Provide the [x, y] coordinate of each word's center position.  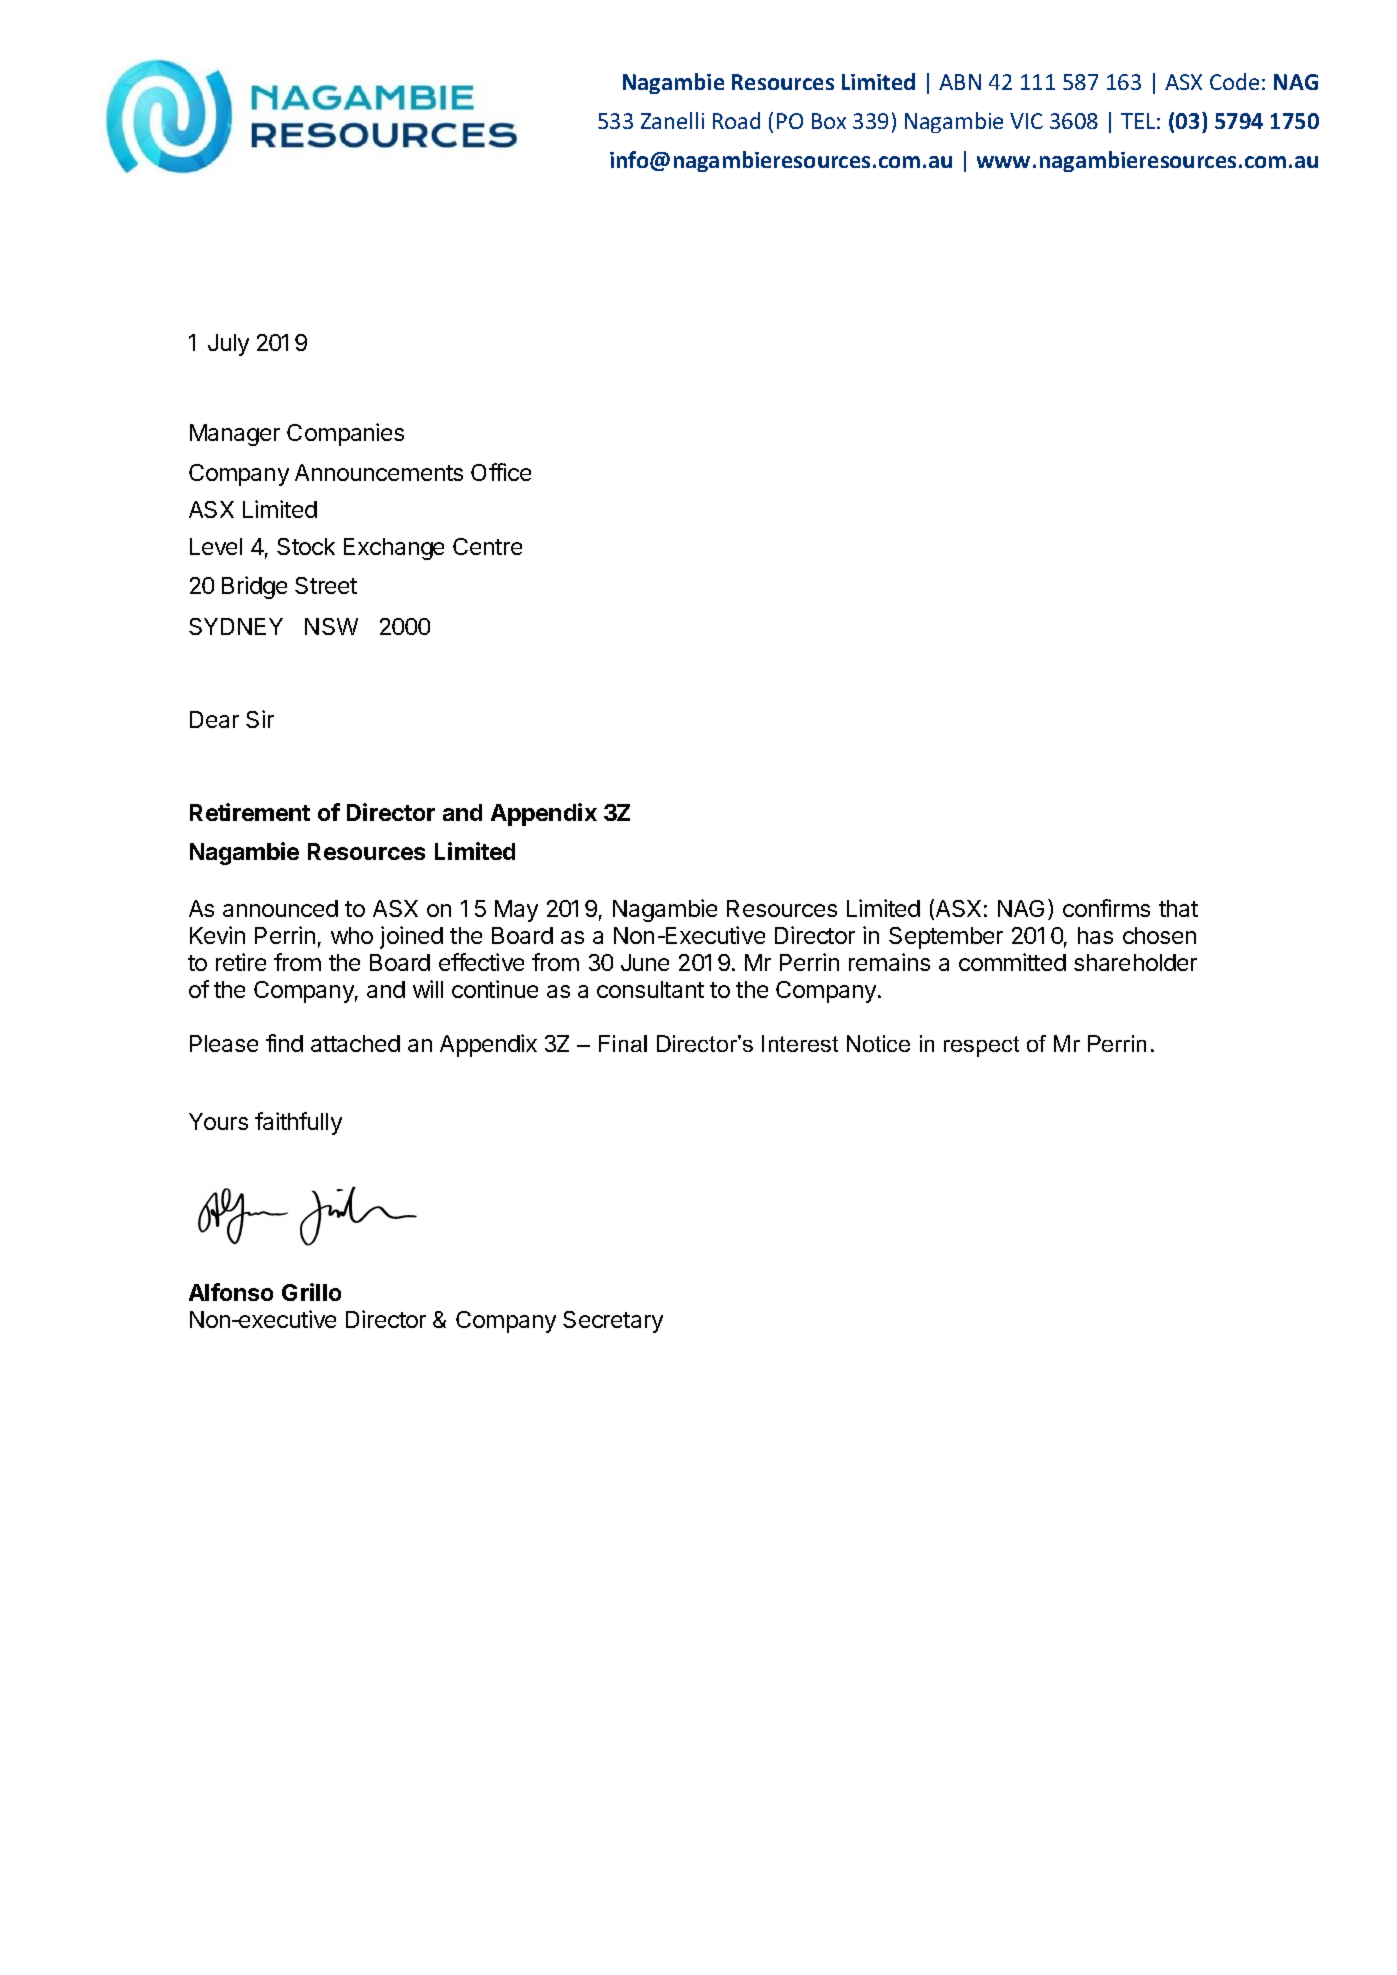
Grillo [311, 1292]
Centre [487, 546]
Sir [260, 719]
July [228, 345]
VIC [1026, 121]
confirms [1106, 908]
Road [736, 120]
